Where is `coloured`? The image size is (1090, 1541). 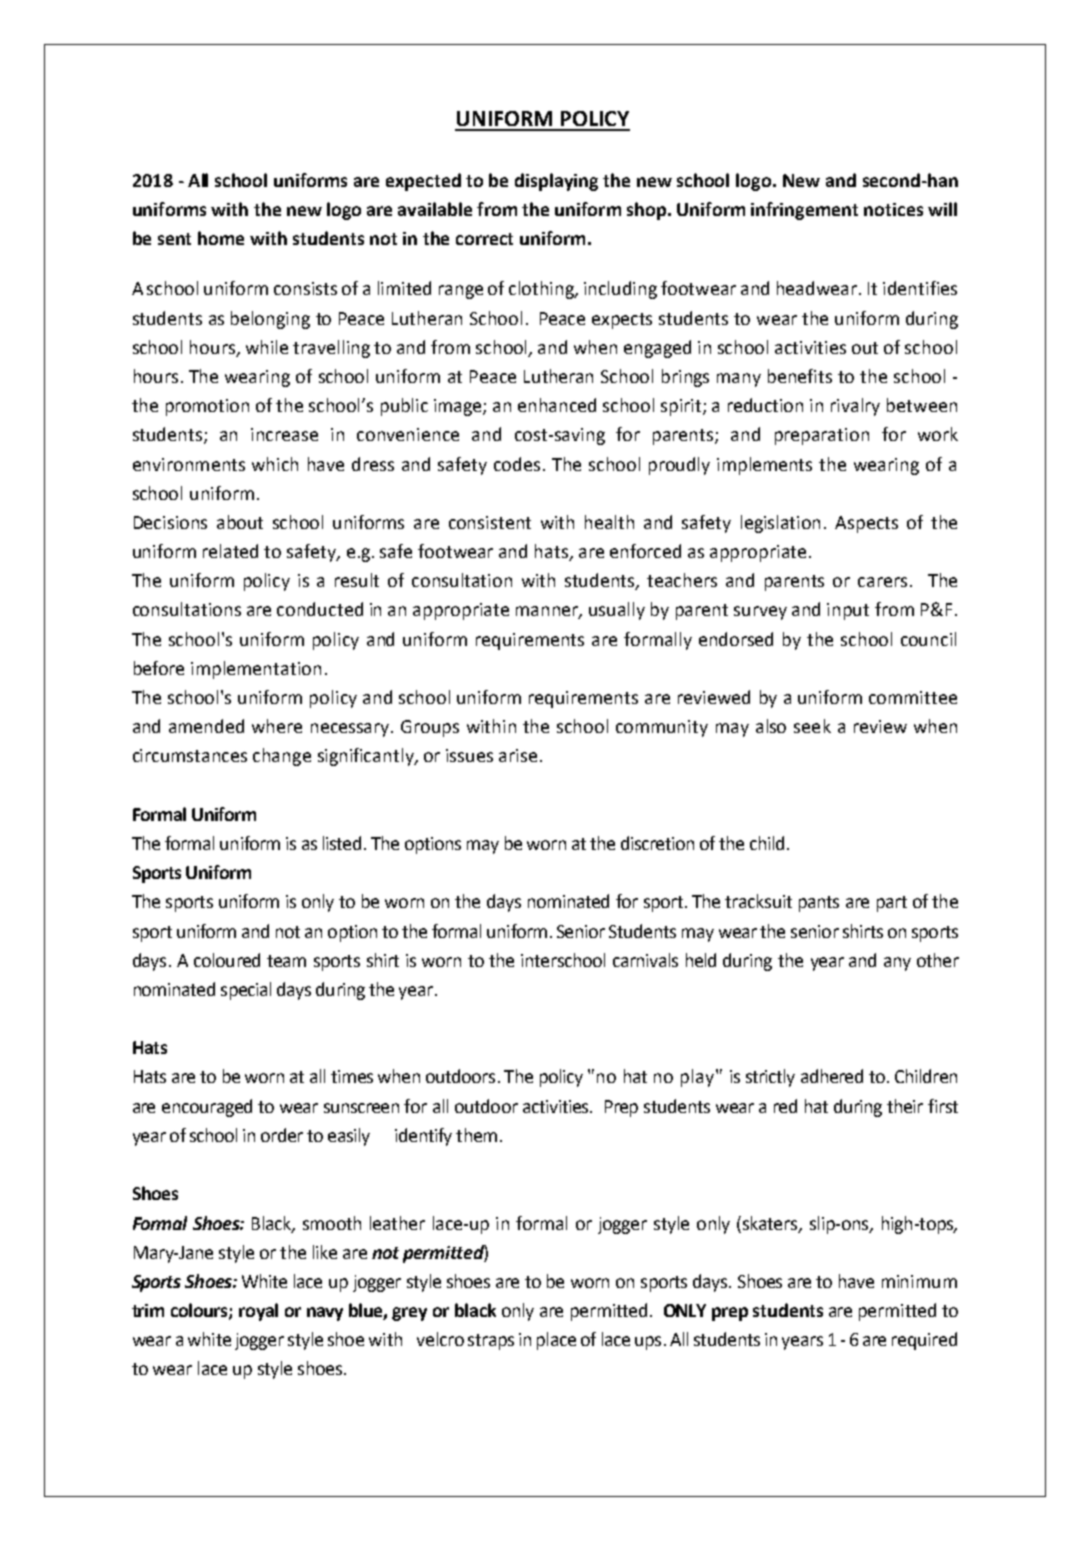
coloured is located at coordinates (227, 960).
